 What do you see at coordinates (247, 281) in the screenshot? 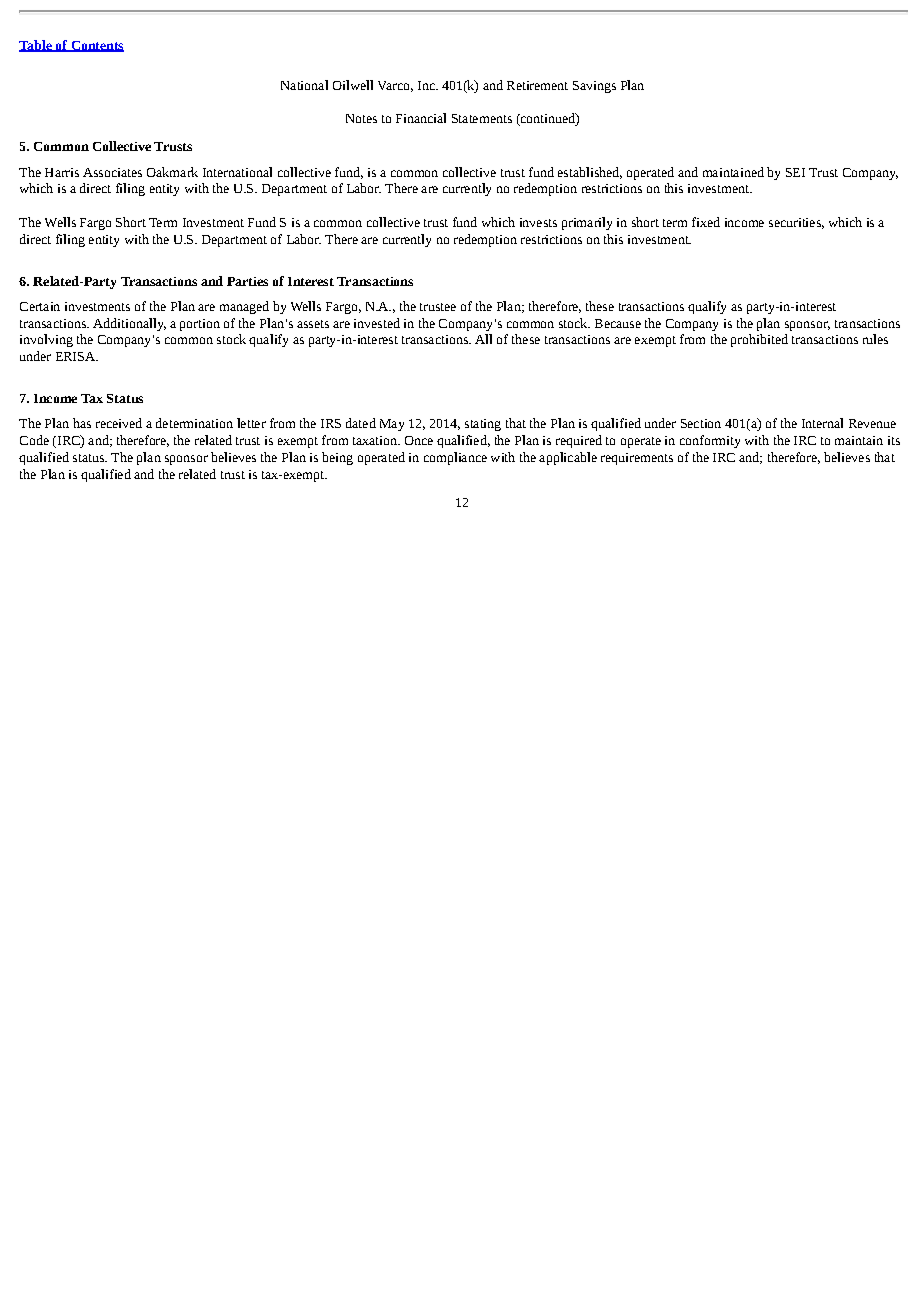
I see `Parties` at bounding box center [247, 281].
